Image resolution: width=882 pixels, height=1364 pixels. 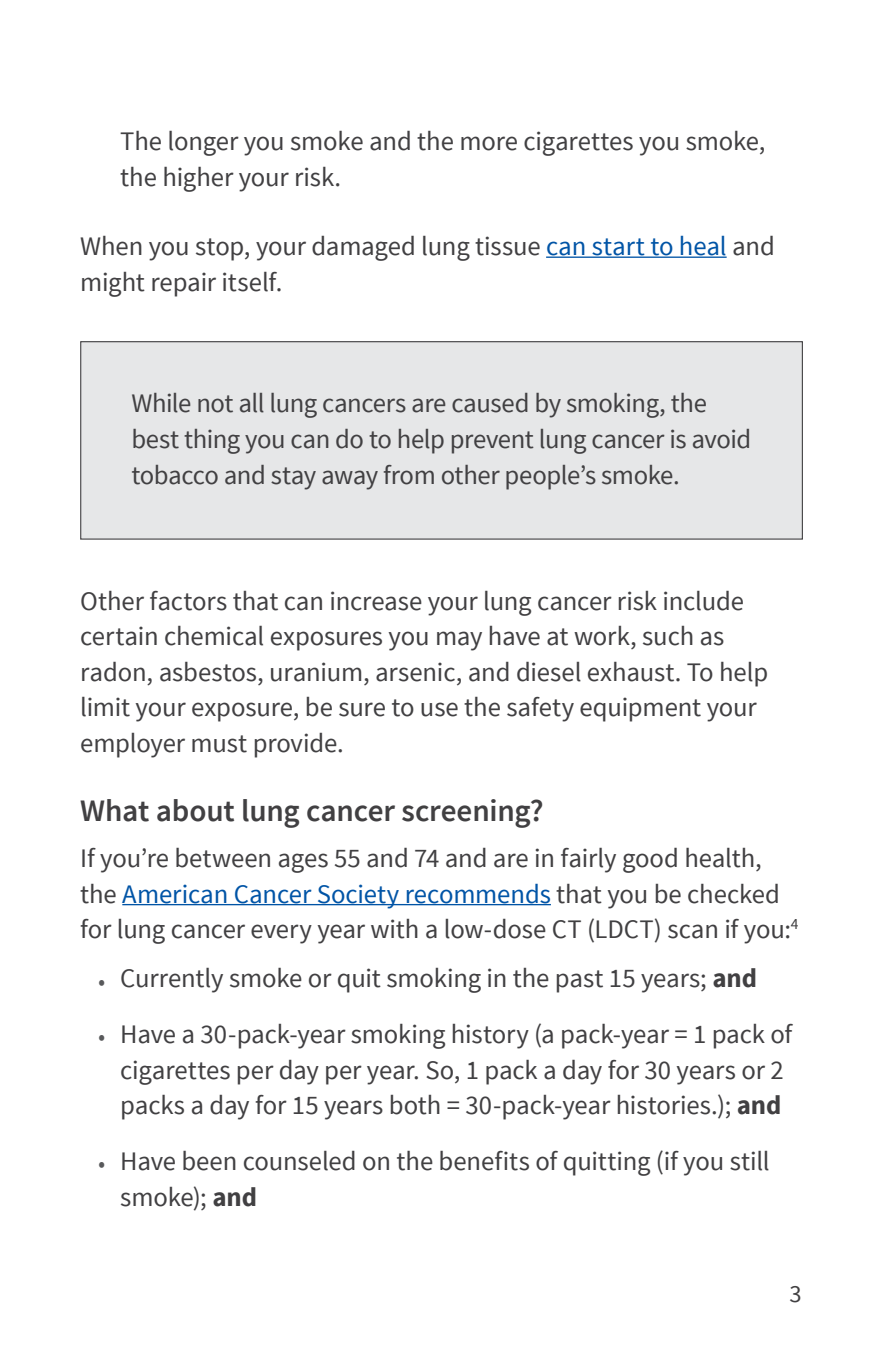 I want to click on more, so click(x=489, y=143).
